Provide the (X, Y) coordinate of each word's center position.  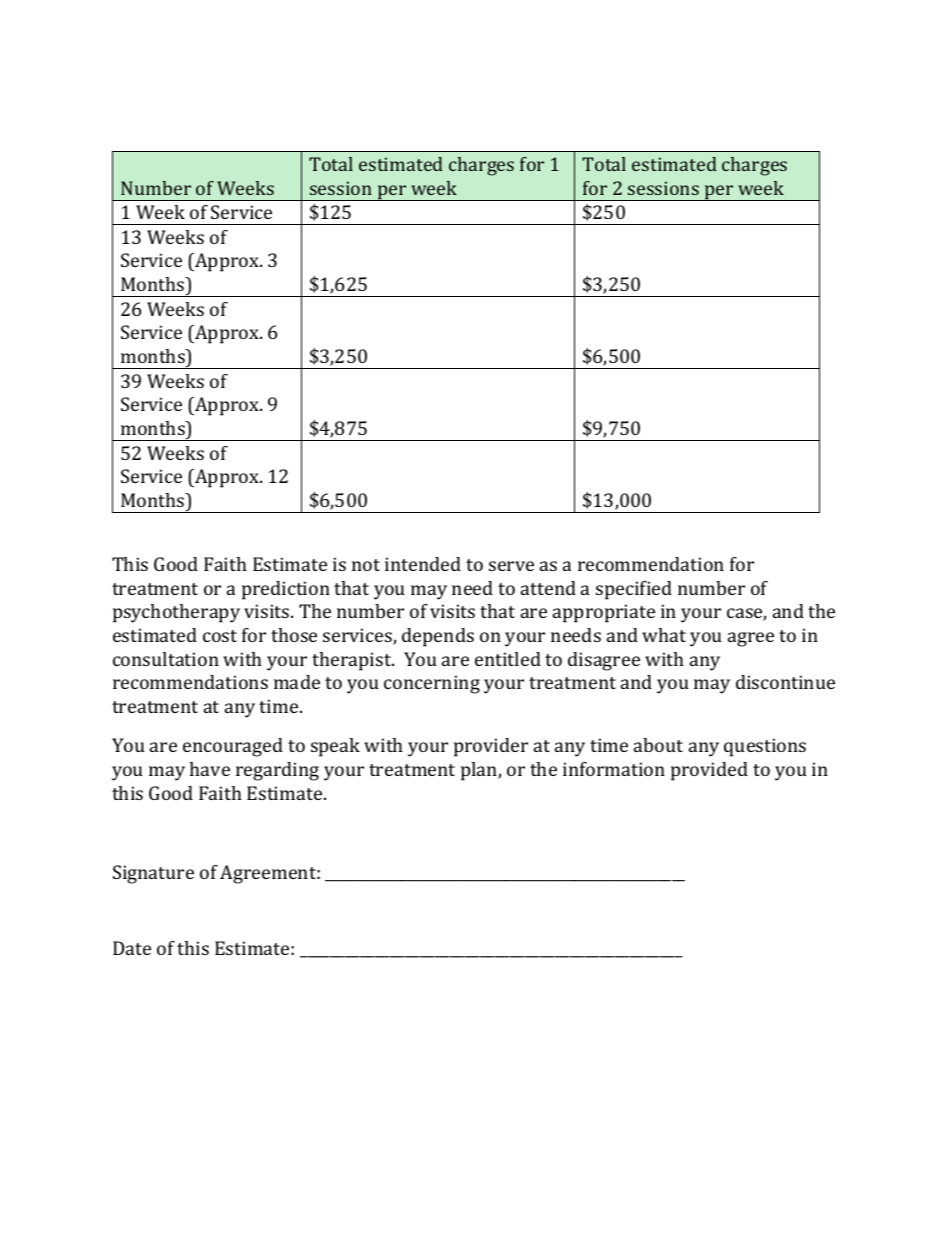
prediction (286, 590)
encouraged (233, 747)
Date (132, 948)
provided (709, 771)
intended (423, 564)
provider (491, 747)
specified (634, 590)
